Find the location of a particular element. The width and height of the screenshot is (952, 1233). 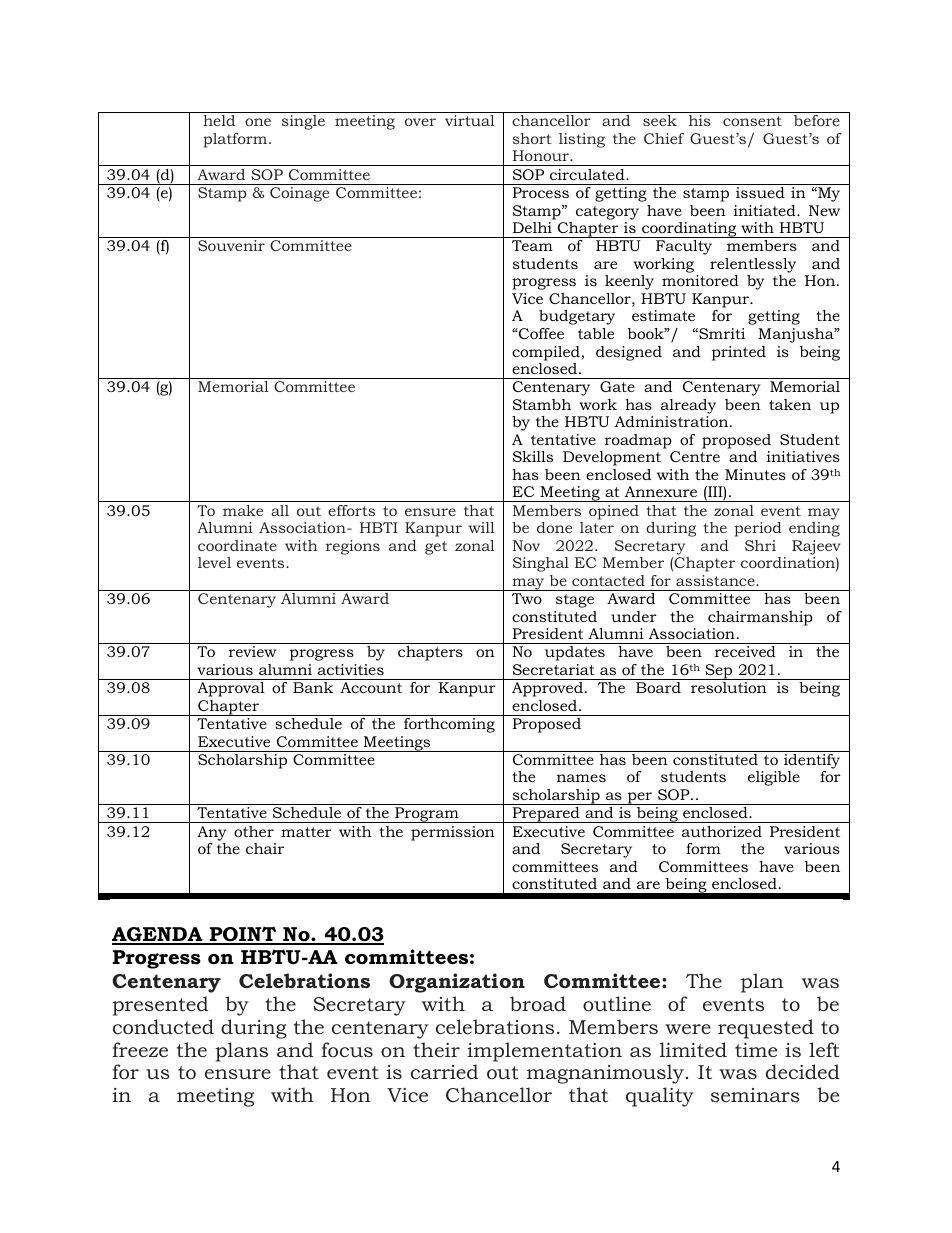

virtual is located at coordinates (470, 120).
